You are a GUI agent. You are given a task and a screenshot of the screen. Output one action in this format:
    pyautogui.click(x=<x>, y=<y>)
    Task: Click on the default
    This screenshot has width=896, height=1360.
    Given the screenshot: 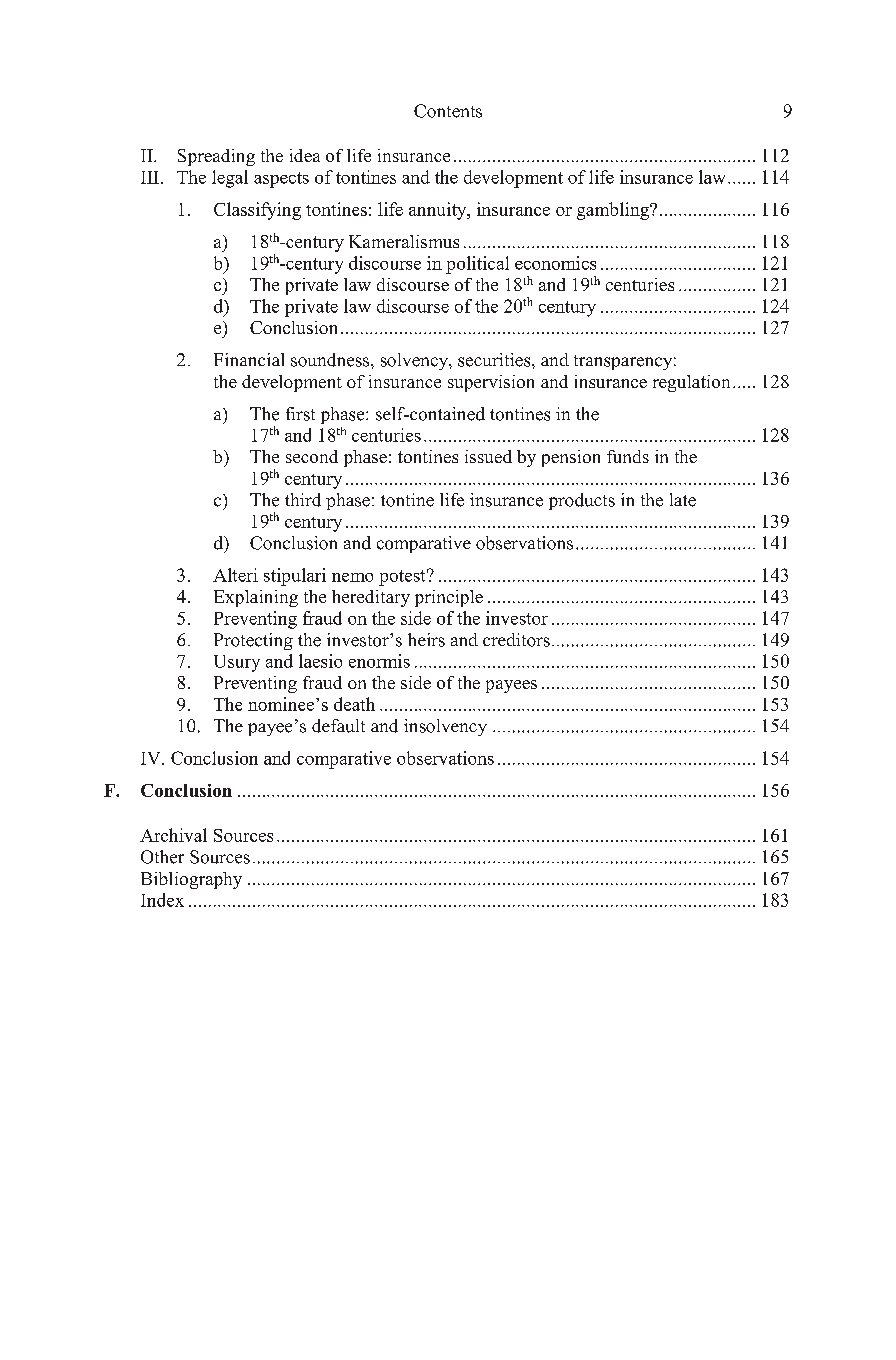 What is the action you would take?
    pyautogui.click(x=338, y=726)
